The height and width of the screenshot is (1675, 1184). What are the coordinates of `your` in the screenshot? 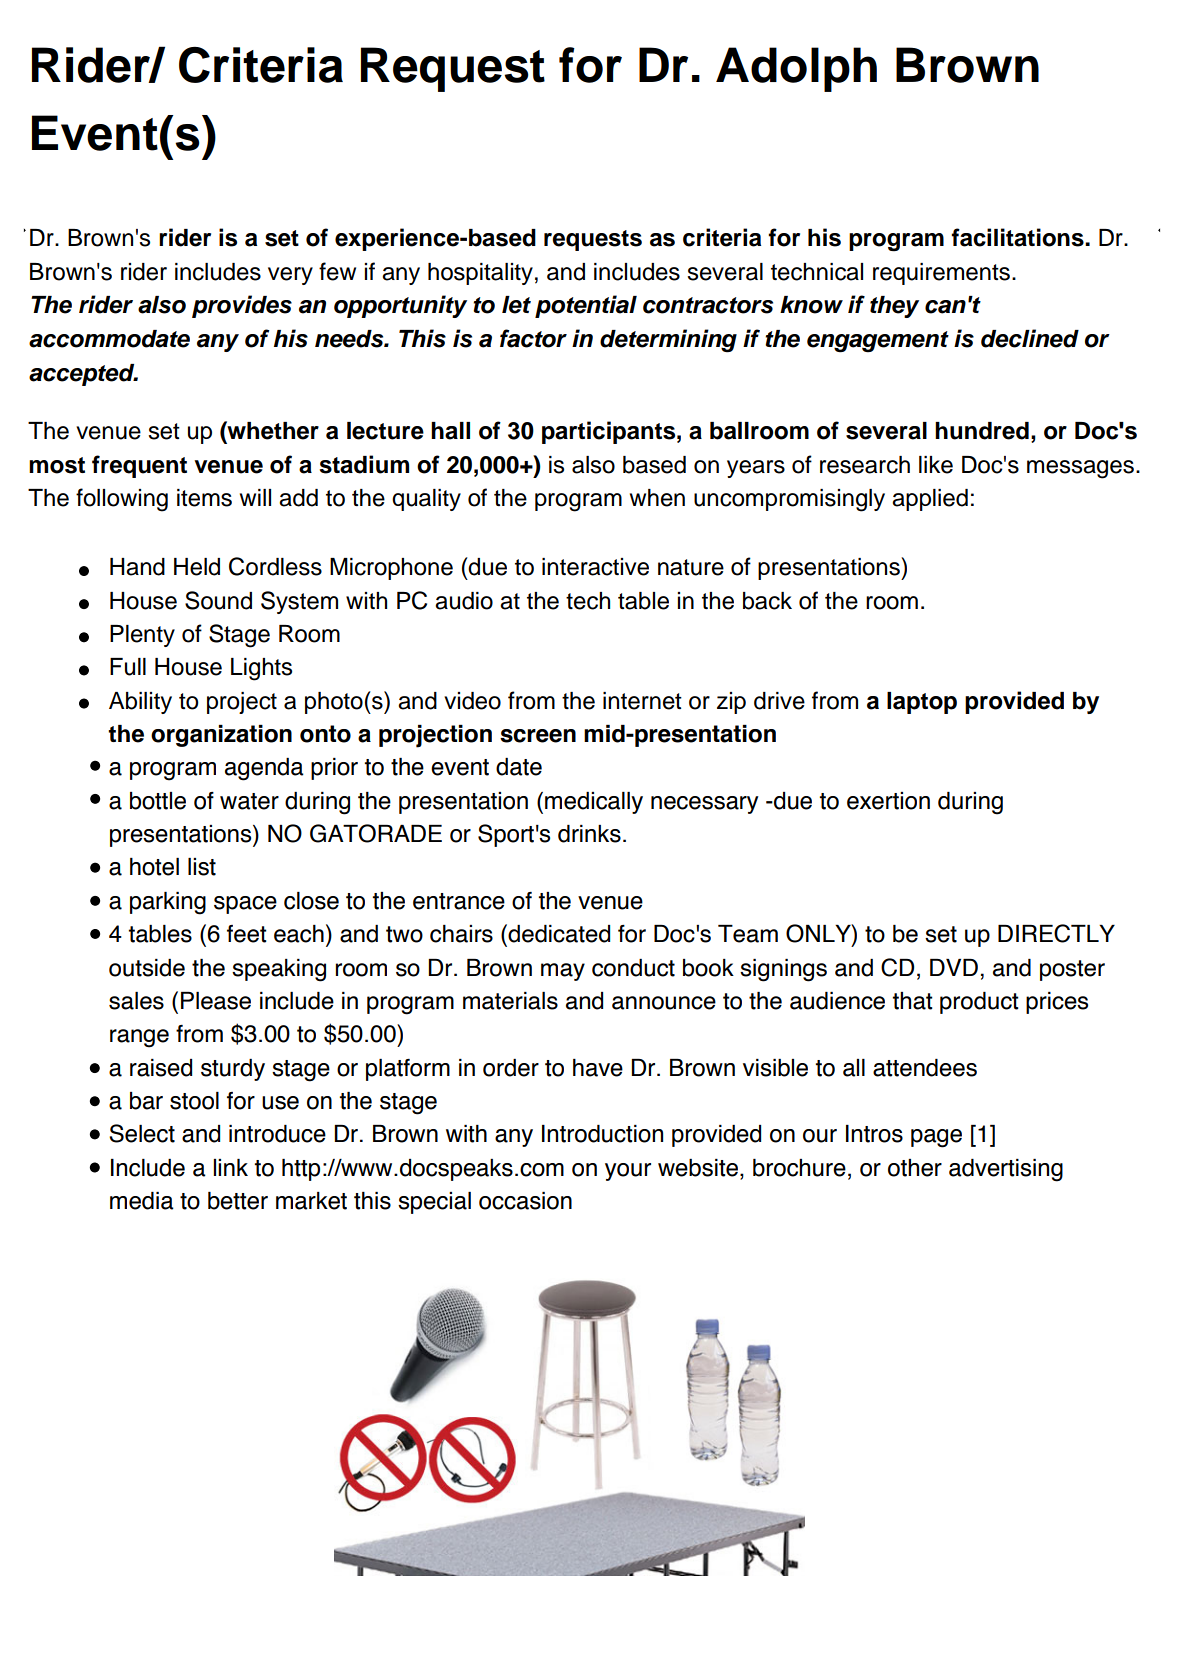 It's located at (628, 1172).
